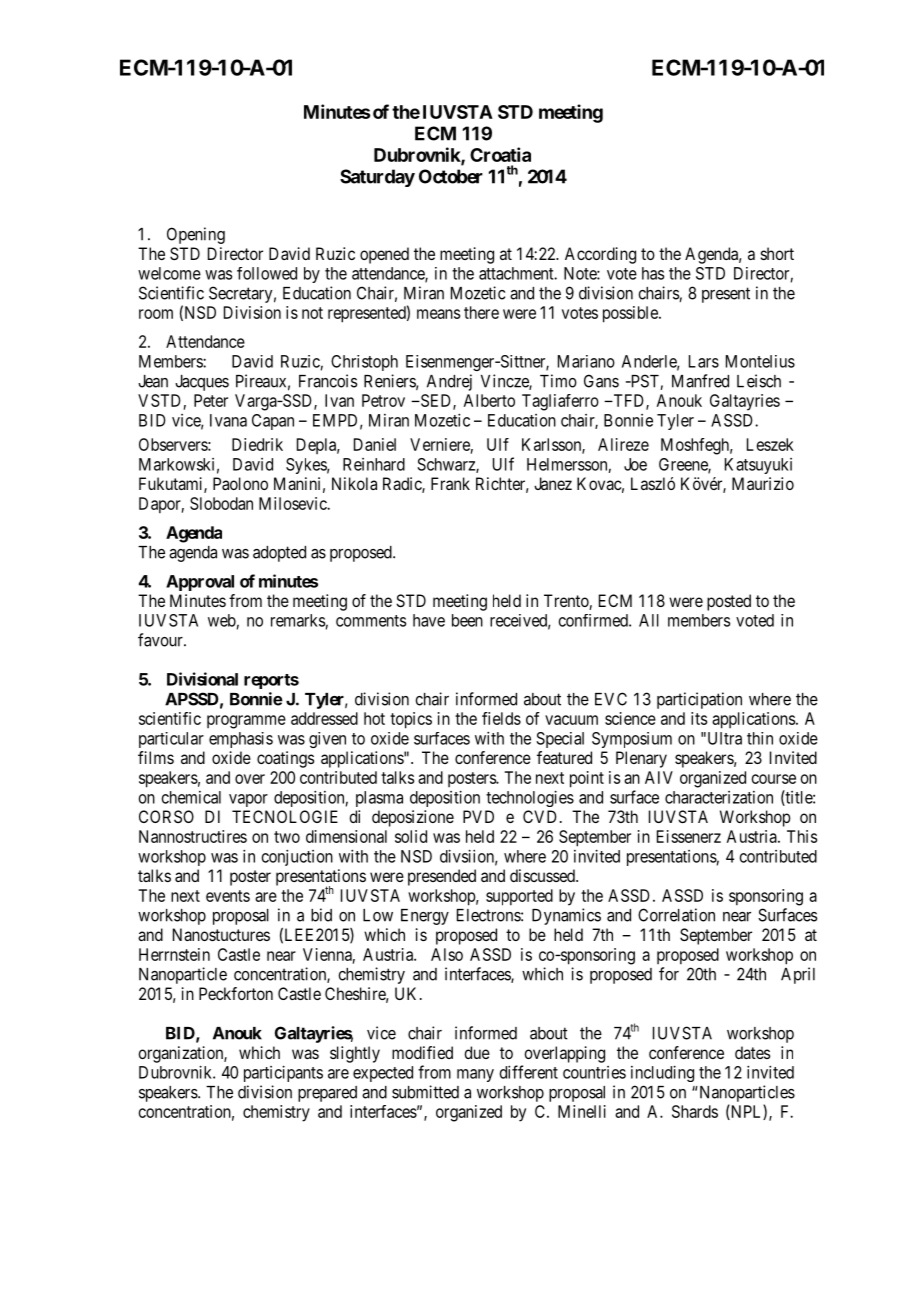  I want to click on participants, so click(283, 1073).
